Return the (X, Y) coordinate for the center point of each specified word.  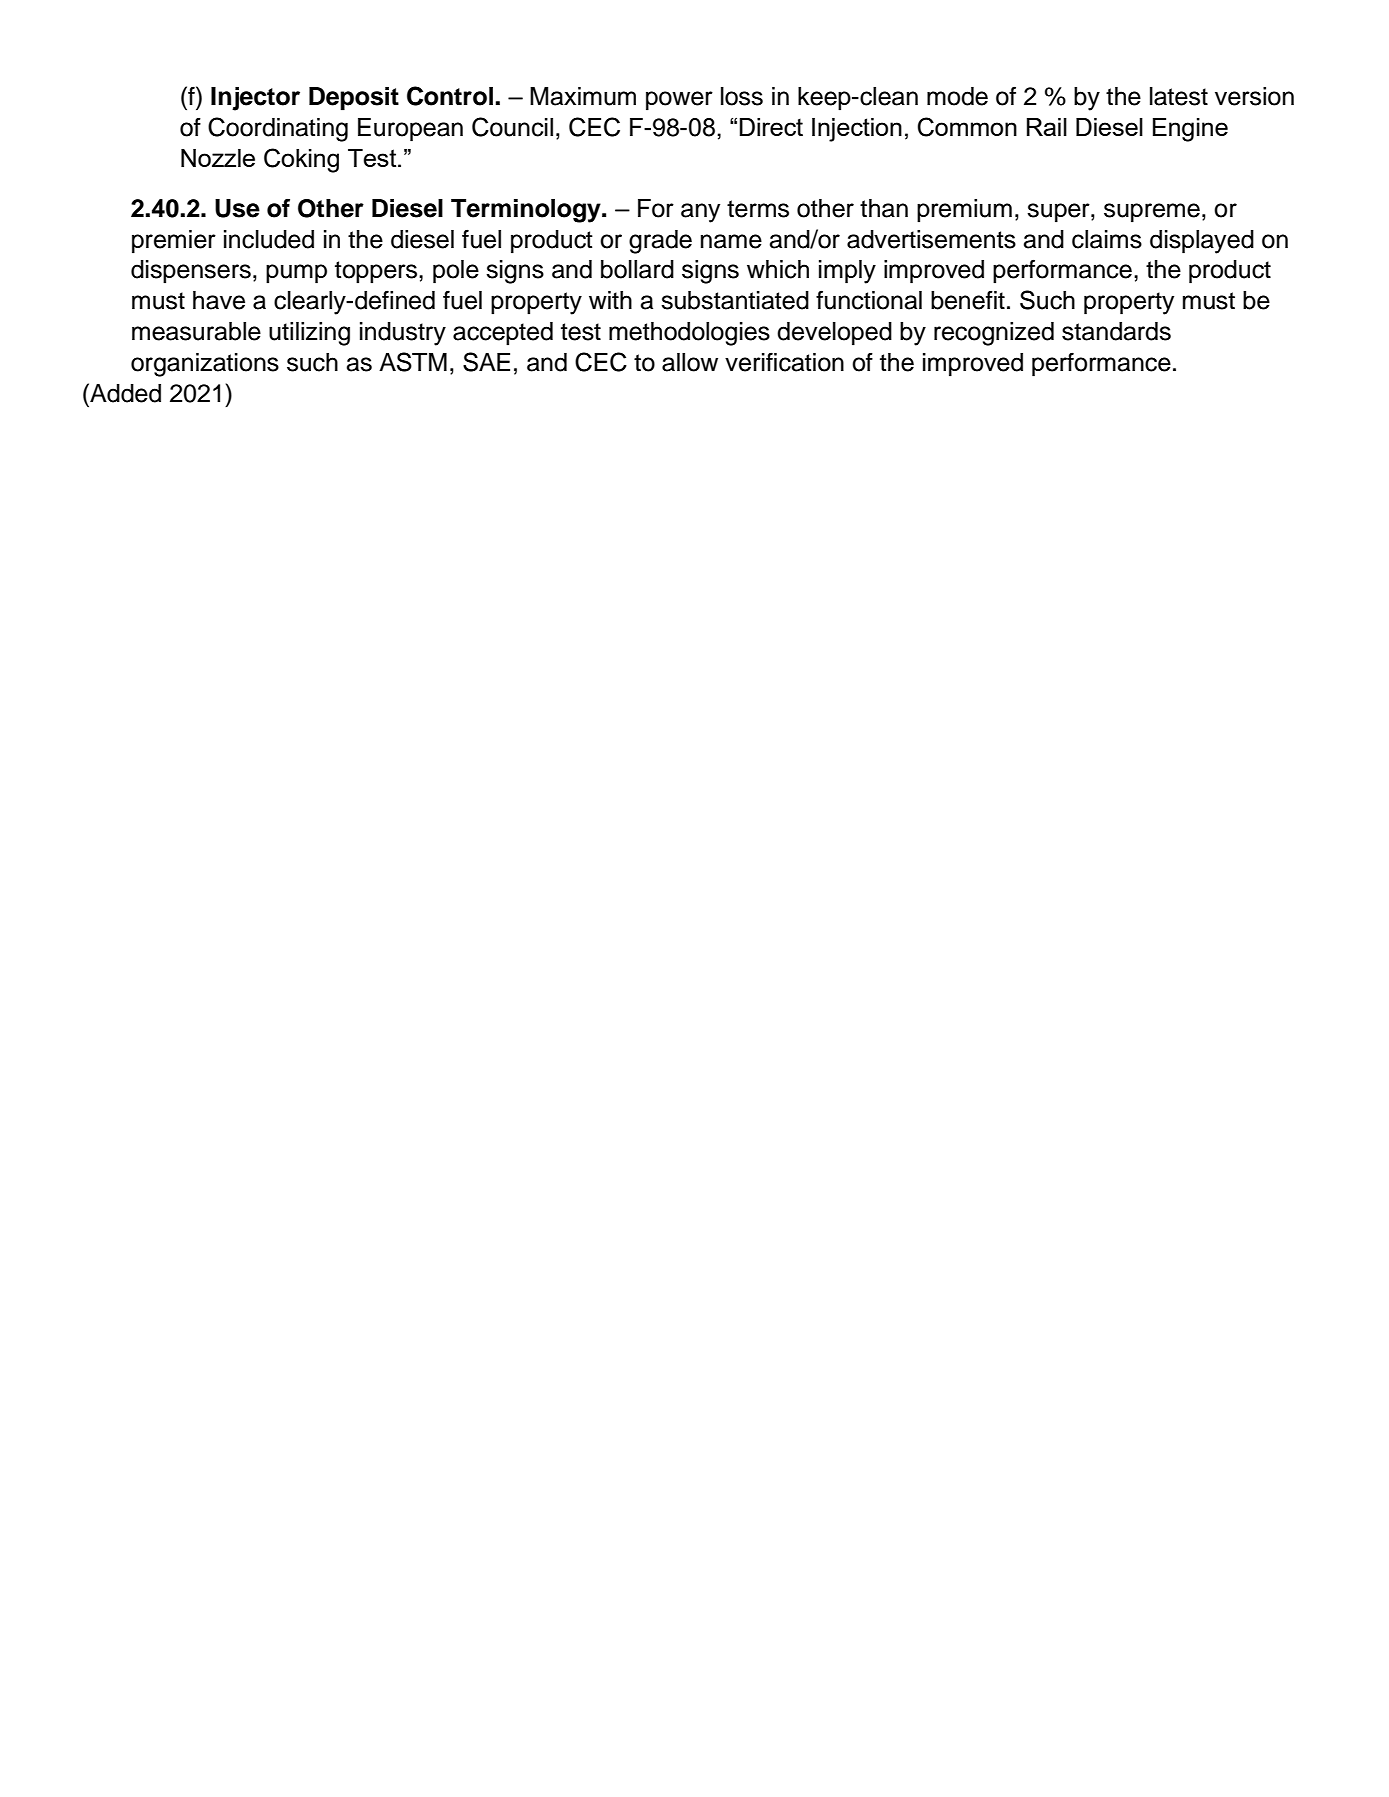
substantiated (735, 300)
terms (758, 209)
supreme (1152, 213)
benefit (968, 300)
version (1254, 96)
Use (237, 208)
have (219, 300)
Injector (255, 99)
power (679, 101)
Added (124, 393)
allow (690, 362)
